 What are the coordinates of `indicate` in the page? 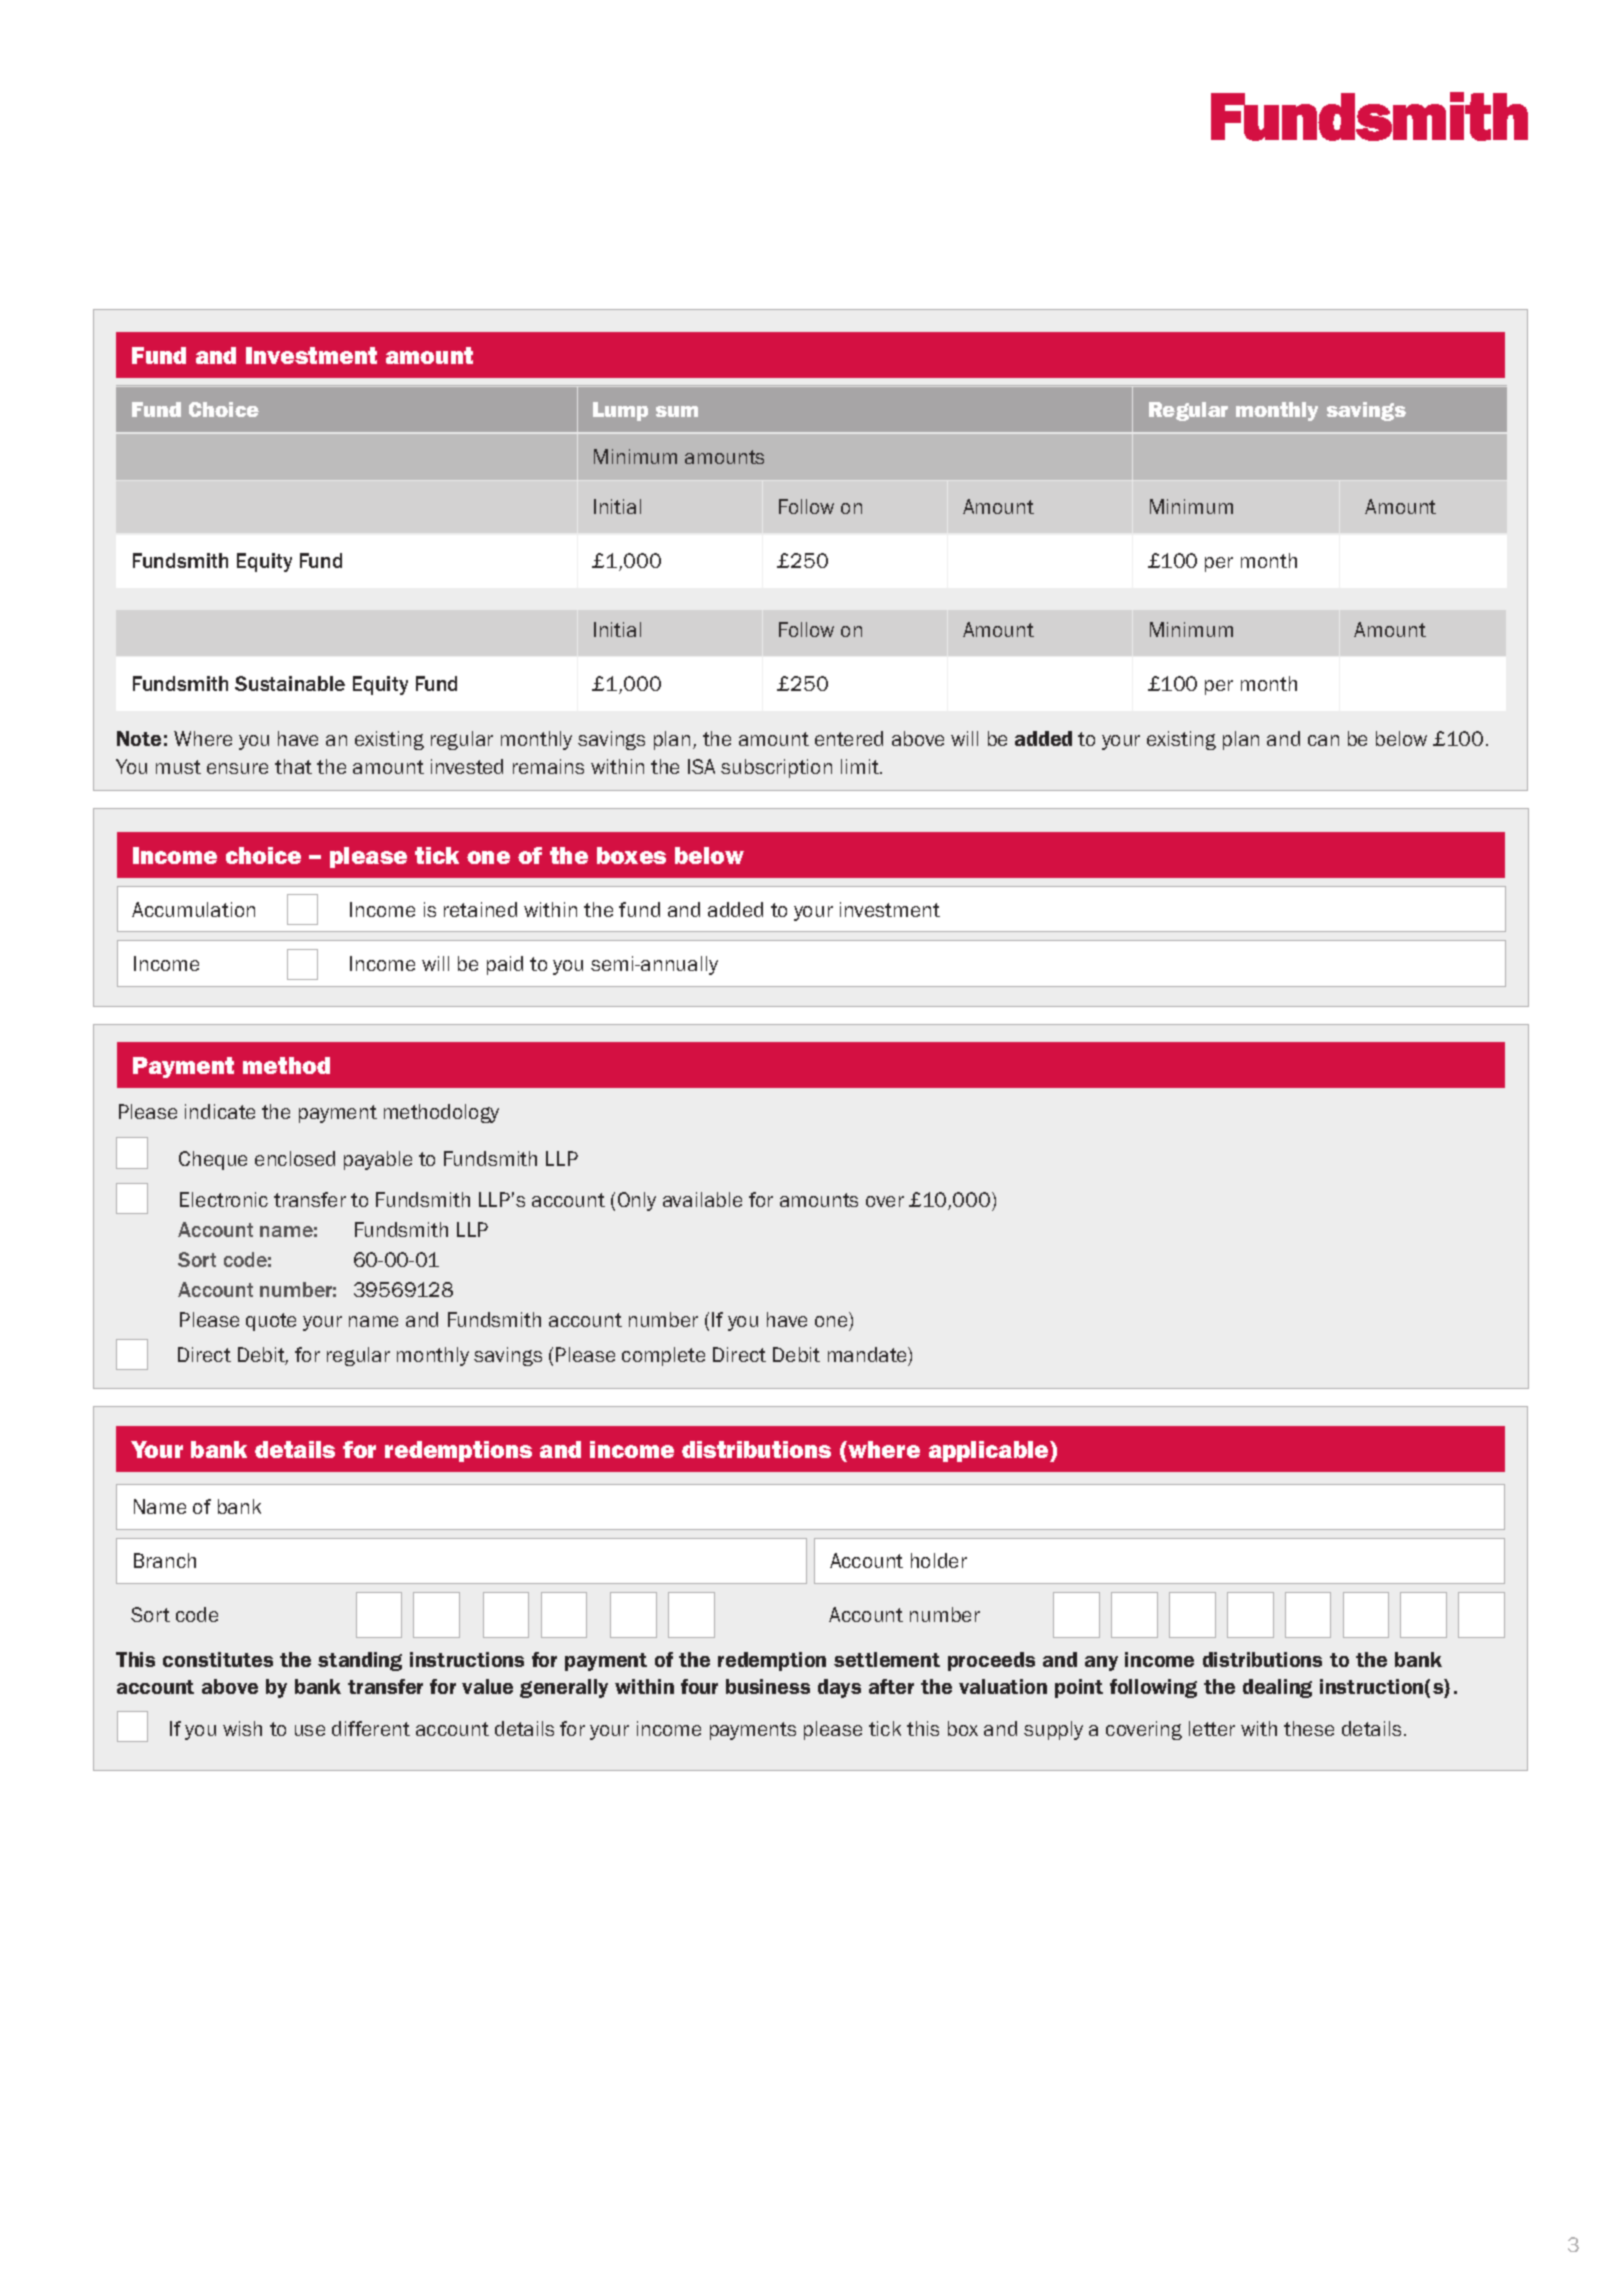 It's located at (220, 1111).
